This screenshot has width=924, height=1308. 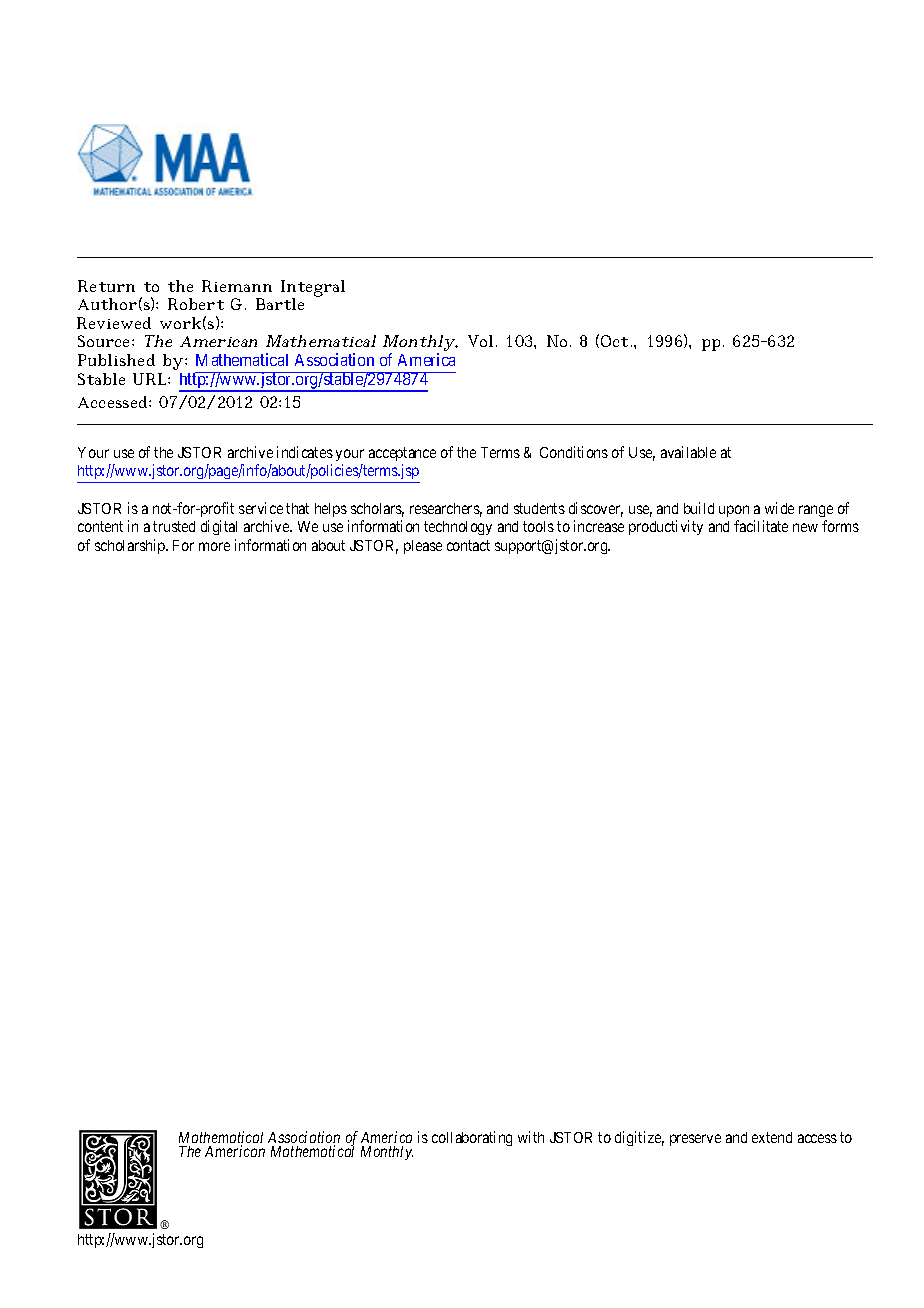 I want to click on Vol, so click(x=480, y=341).
